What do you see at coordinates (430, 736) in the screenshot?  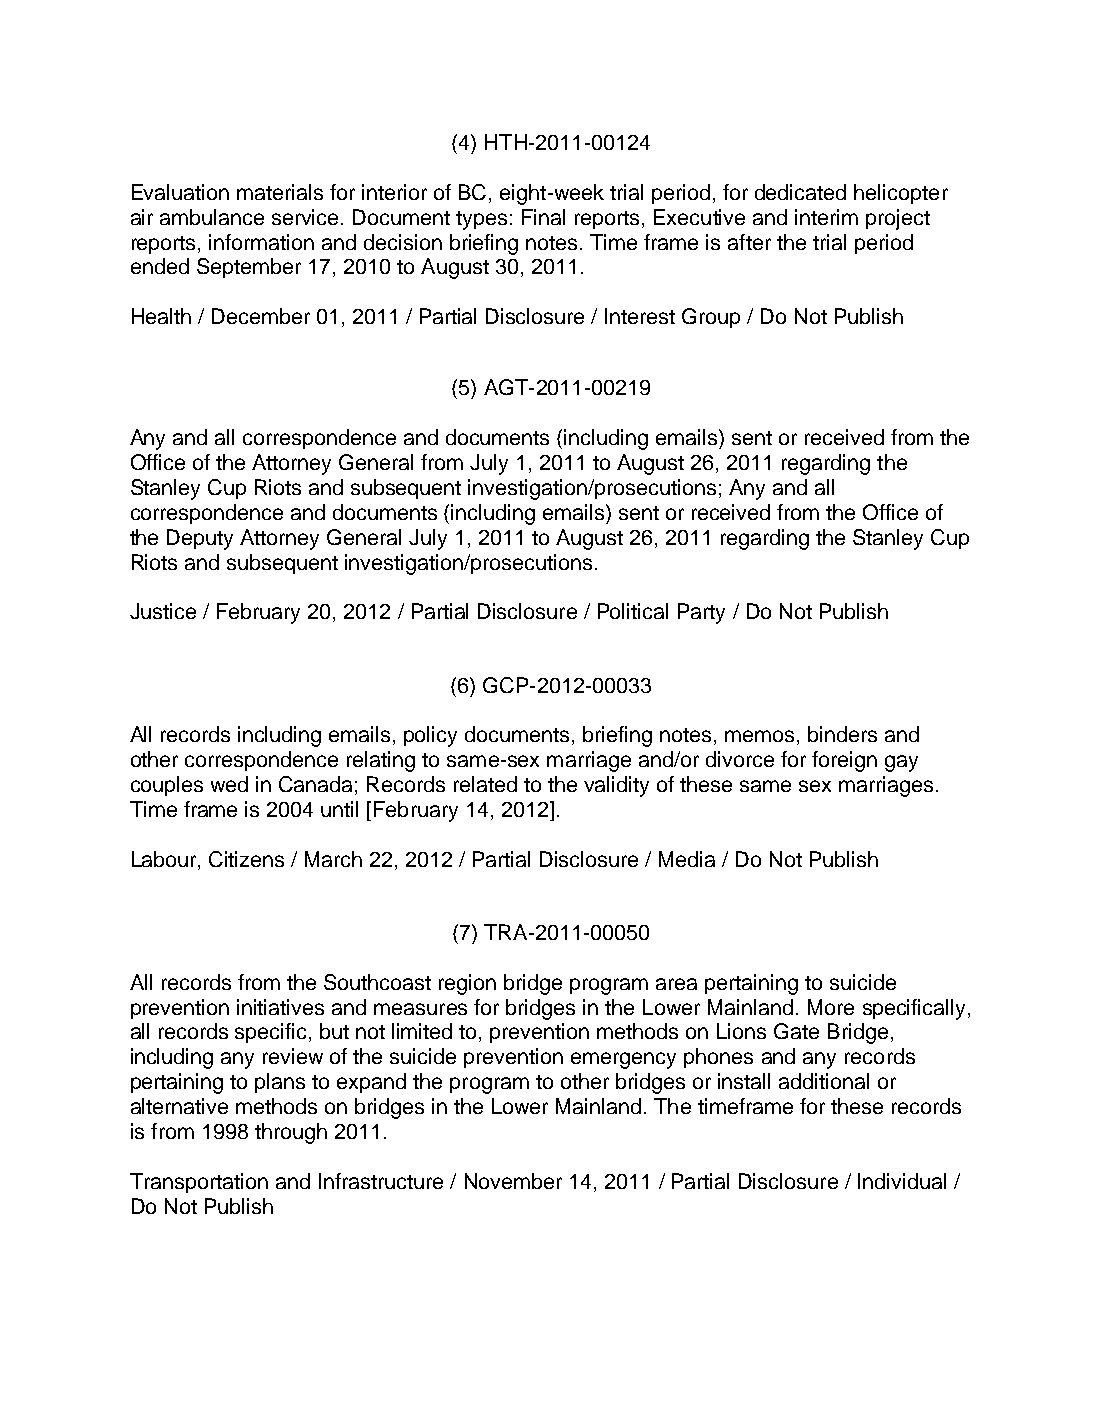 I see `policy` at bounding box center [430, 736].
